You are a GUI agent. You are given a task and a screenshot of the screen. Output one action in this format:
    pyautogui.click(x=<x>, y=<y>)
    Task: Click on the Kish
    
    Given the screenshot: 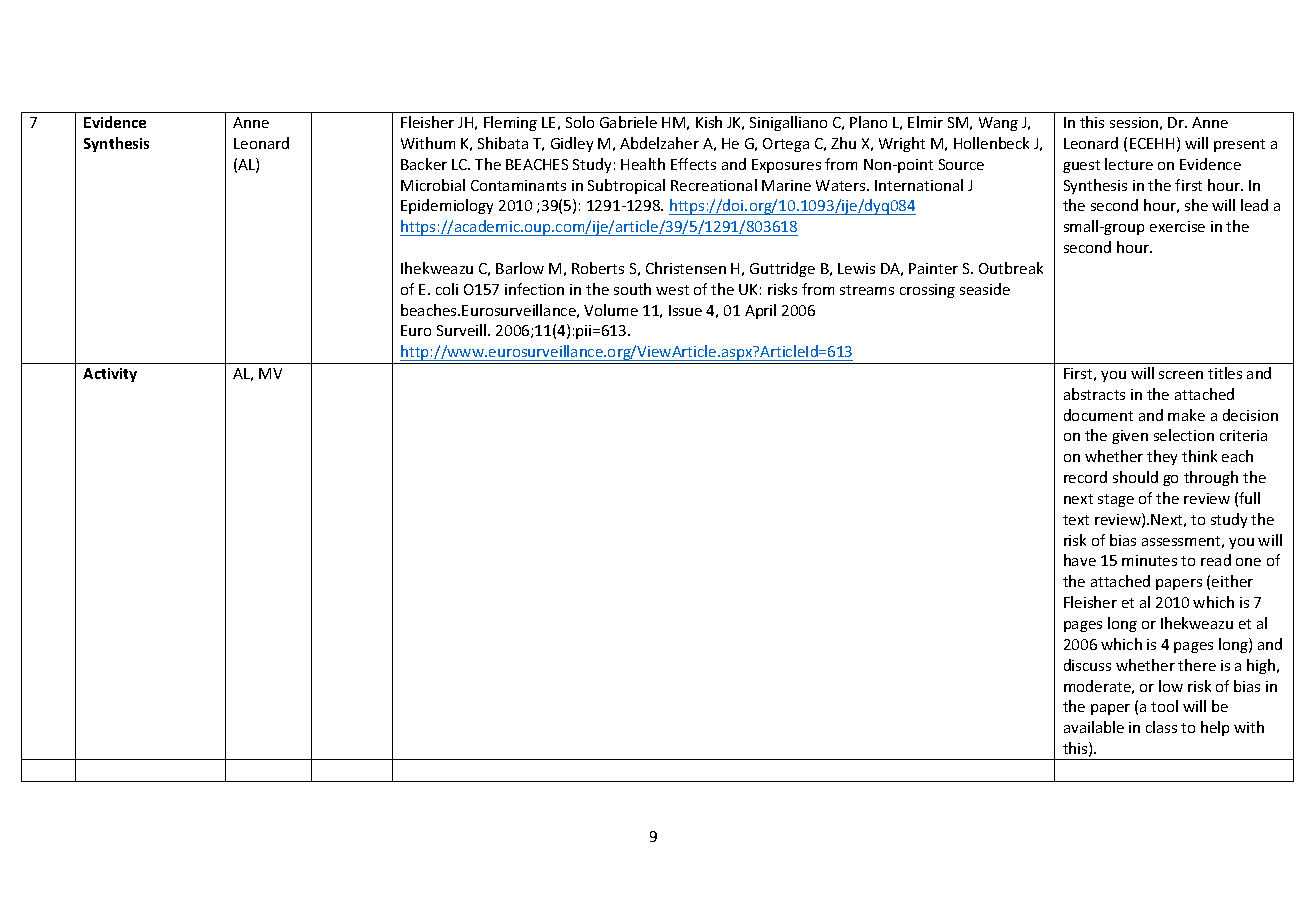 What is the action you would take?
    pyautogui.click(x=709, y=122)
